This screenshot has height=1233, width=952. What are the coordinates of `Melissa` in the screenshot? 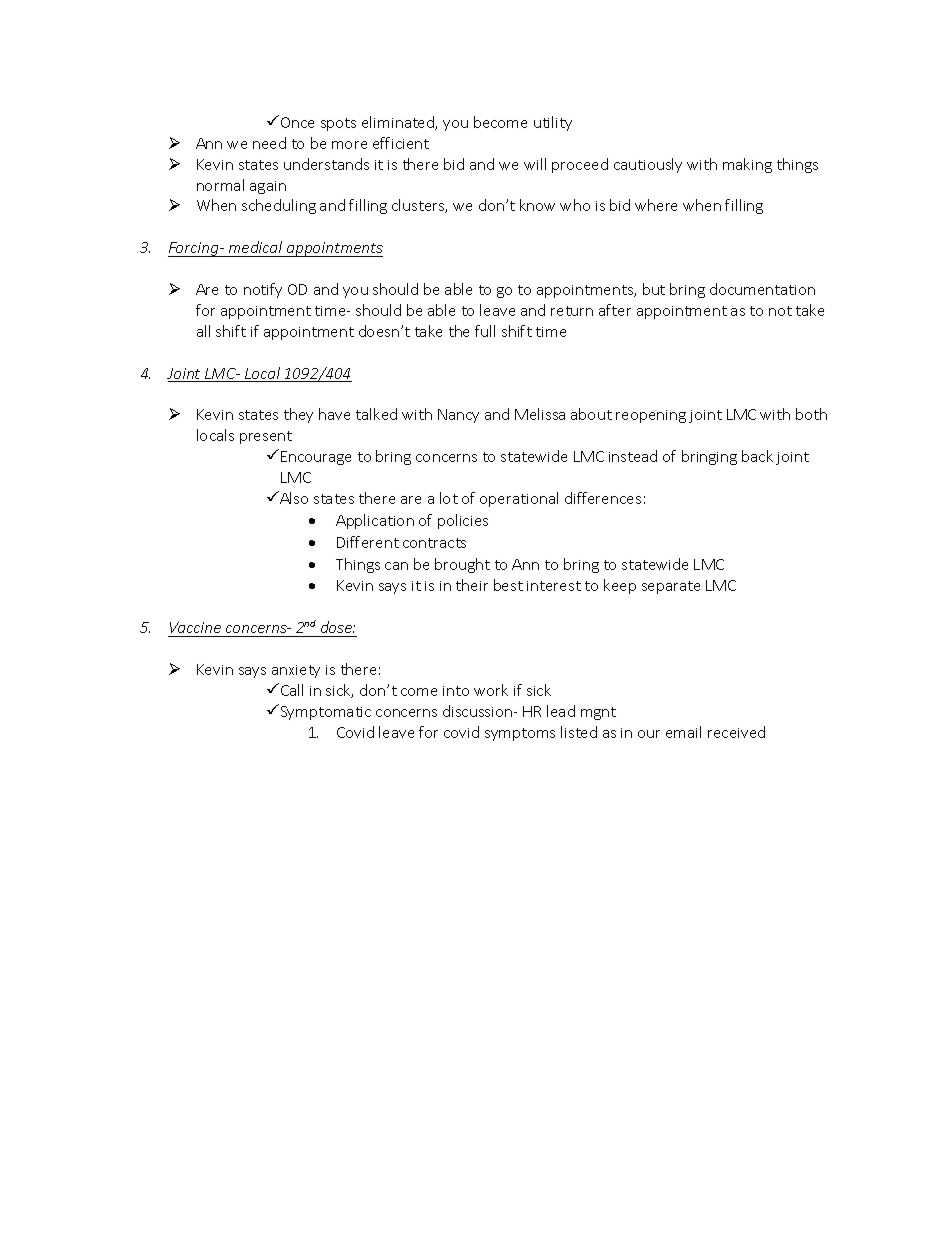 It's located at (540, 414).
